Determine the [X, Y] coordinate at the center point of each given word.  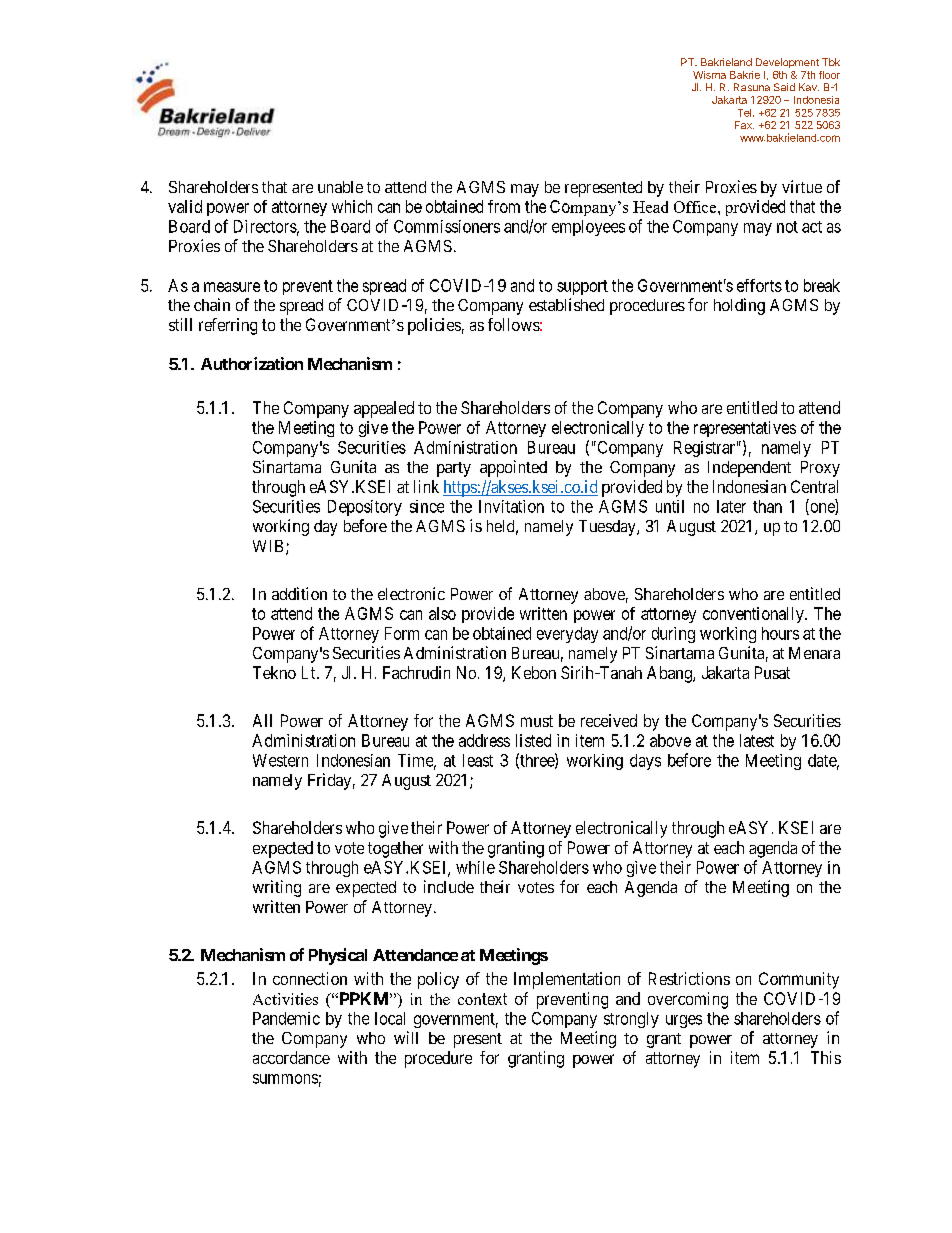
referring [228, 326]
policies [434, 326]
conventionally [754, 615]
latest [757, 740]
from [504, 206]
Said [784, 87]
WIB [270, 547]
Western [280, 760]
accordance [291, 1057]
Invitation [511, 506]
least [478, 760]
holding [739, 306]
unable [340, 187]
